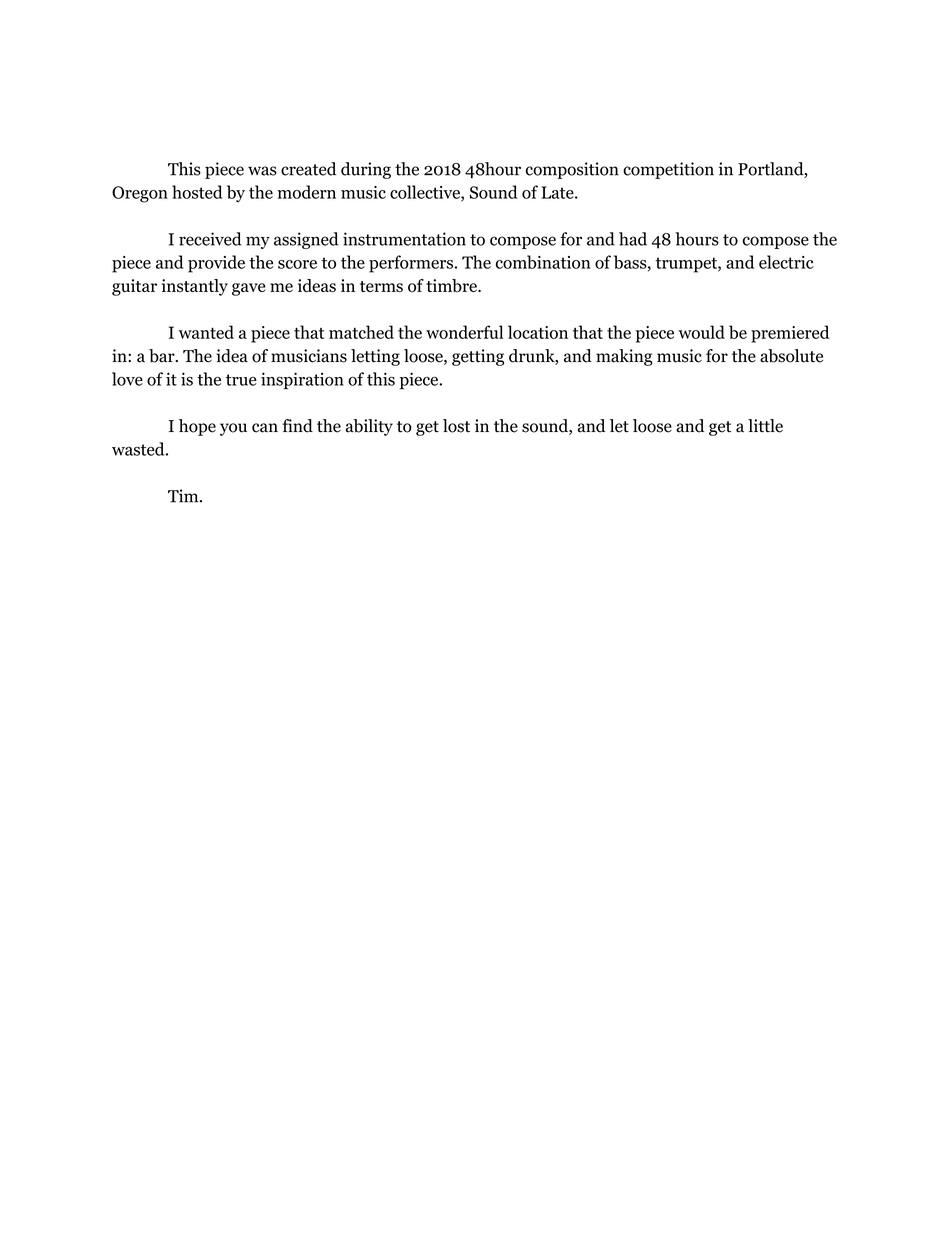 The image size is (952, 1233). What do you see at coordinates (366, 170) in the screenshot?
I see `during` at bounding box center [366, 170].
